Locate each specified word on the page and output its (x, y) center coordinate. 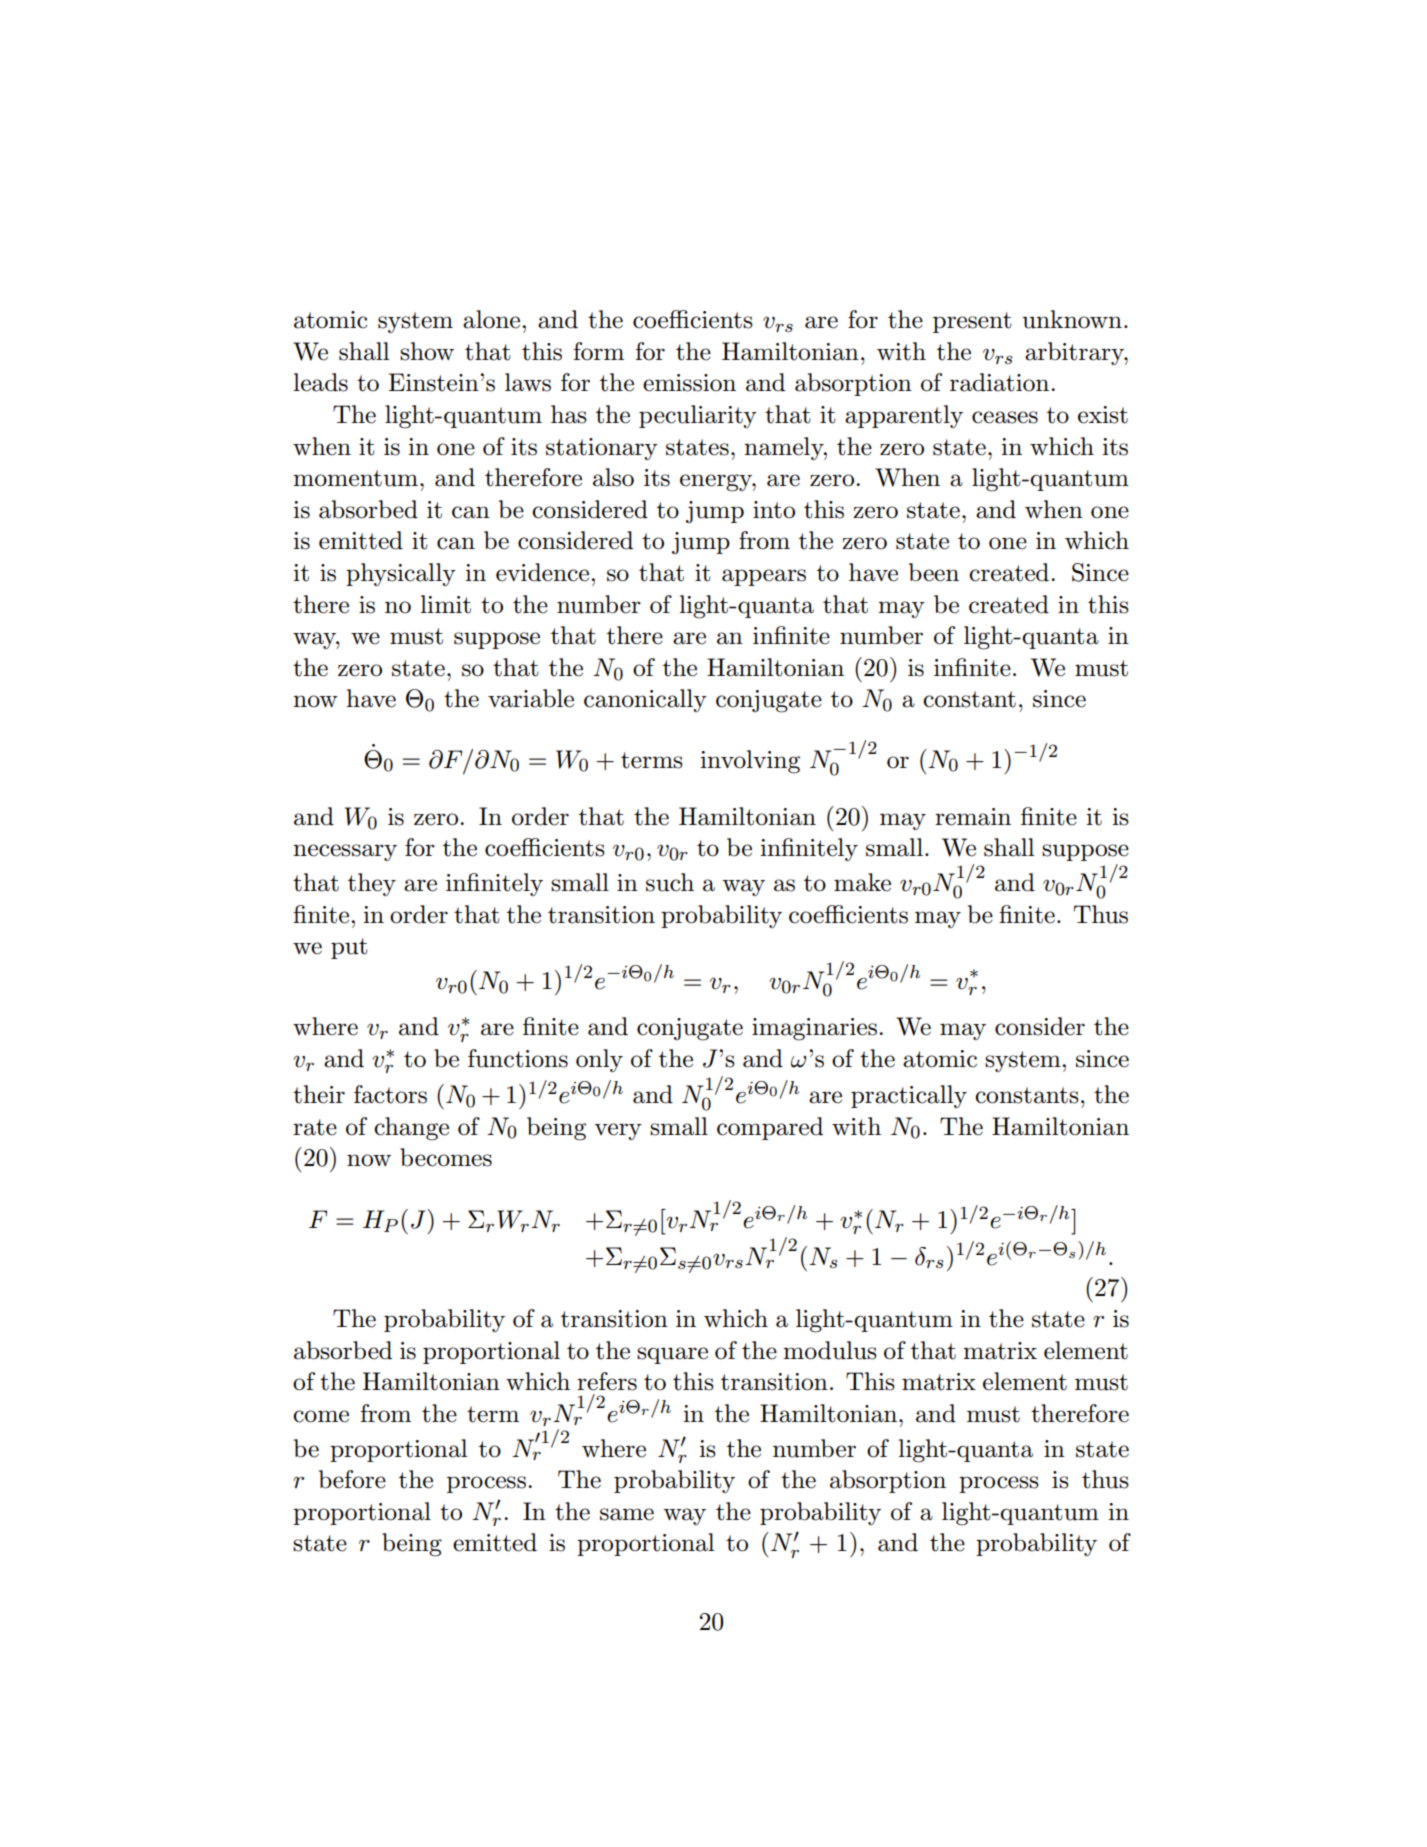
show (427, 351)
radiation (1001, 382)
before (352, 1479)
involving (750, 762)
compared (770, 1128)
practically (909, 1096)
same (627, 1514)
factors (390, 1094)
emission (689, 383)
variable (531, 698)
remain (973, 817)
